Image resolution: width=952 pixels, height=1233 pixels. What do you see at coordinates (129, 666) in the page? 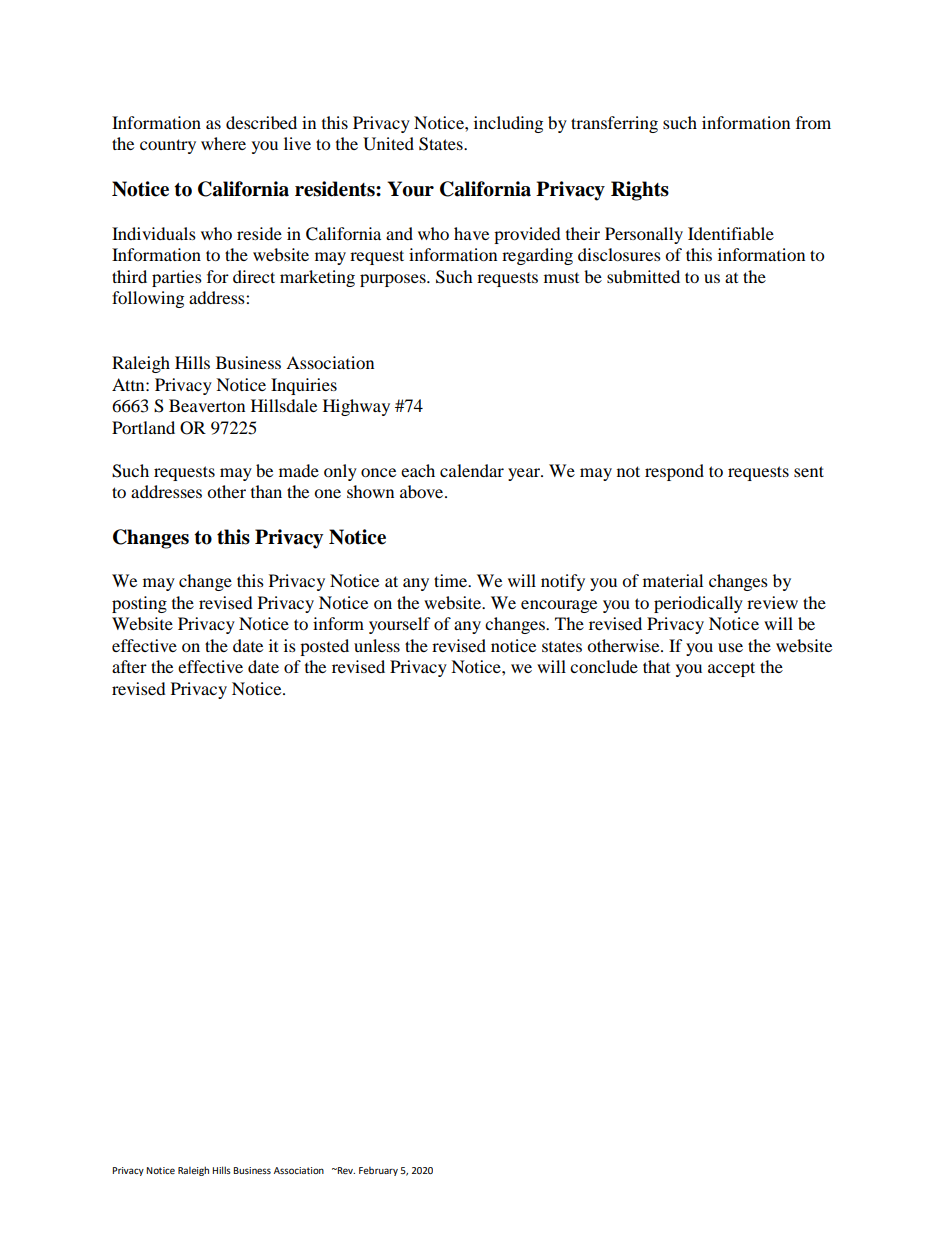
I see `after` at bounding box center [129, 666].
